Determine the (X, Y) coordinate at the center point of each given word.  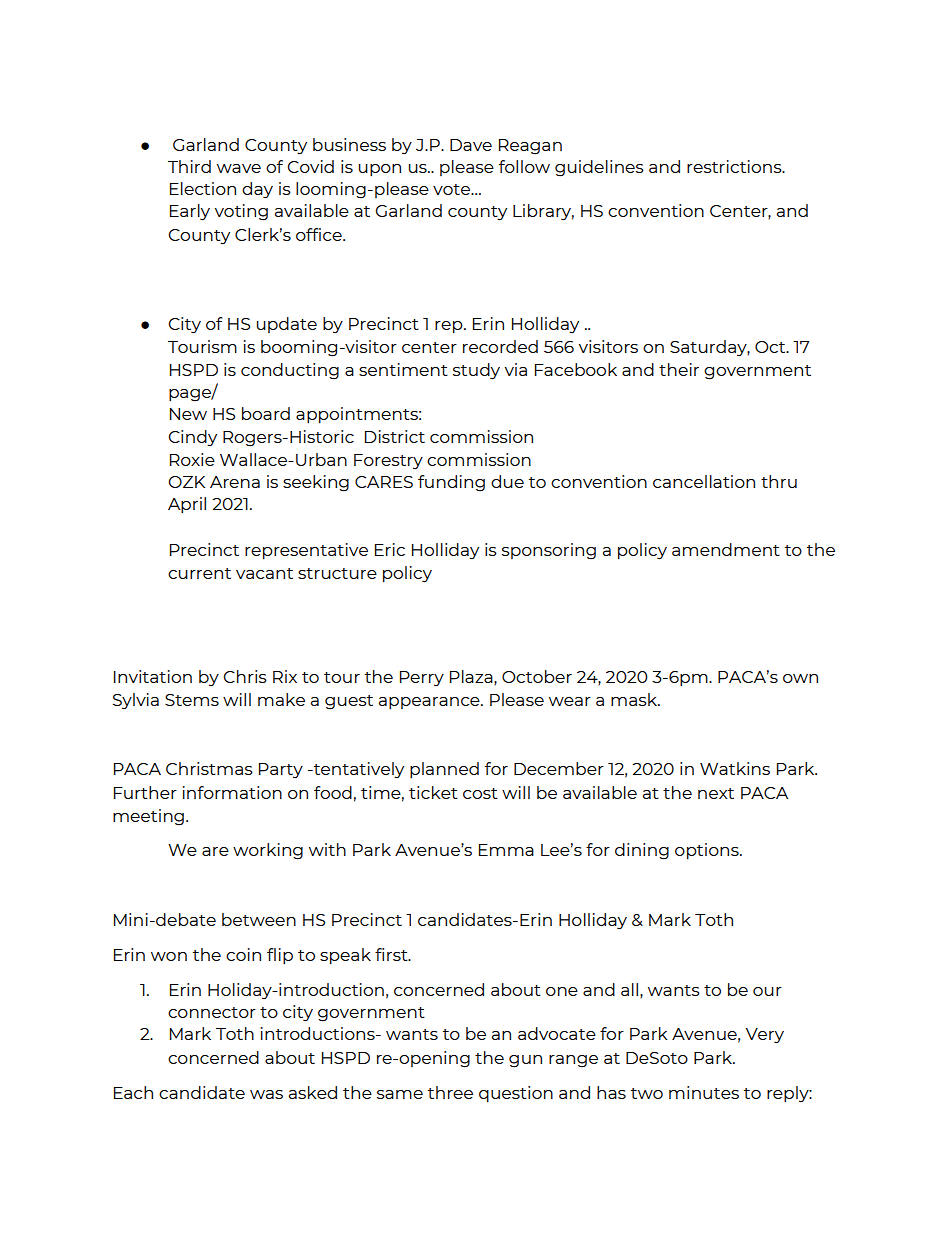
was (266, 1094)
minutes (704, 1092)
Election (203, 188)
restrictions (735, 166)
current (199, 573)
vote (453, 189)
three (450, 1092)
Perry (422, 678)
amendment (726, 549)
